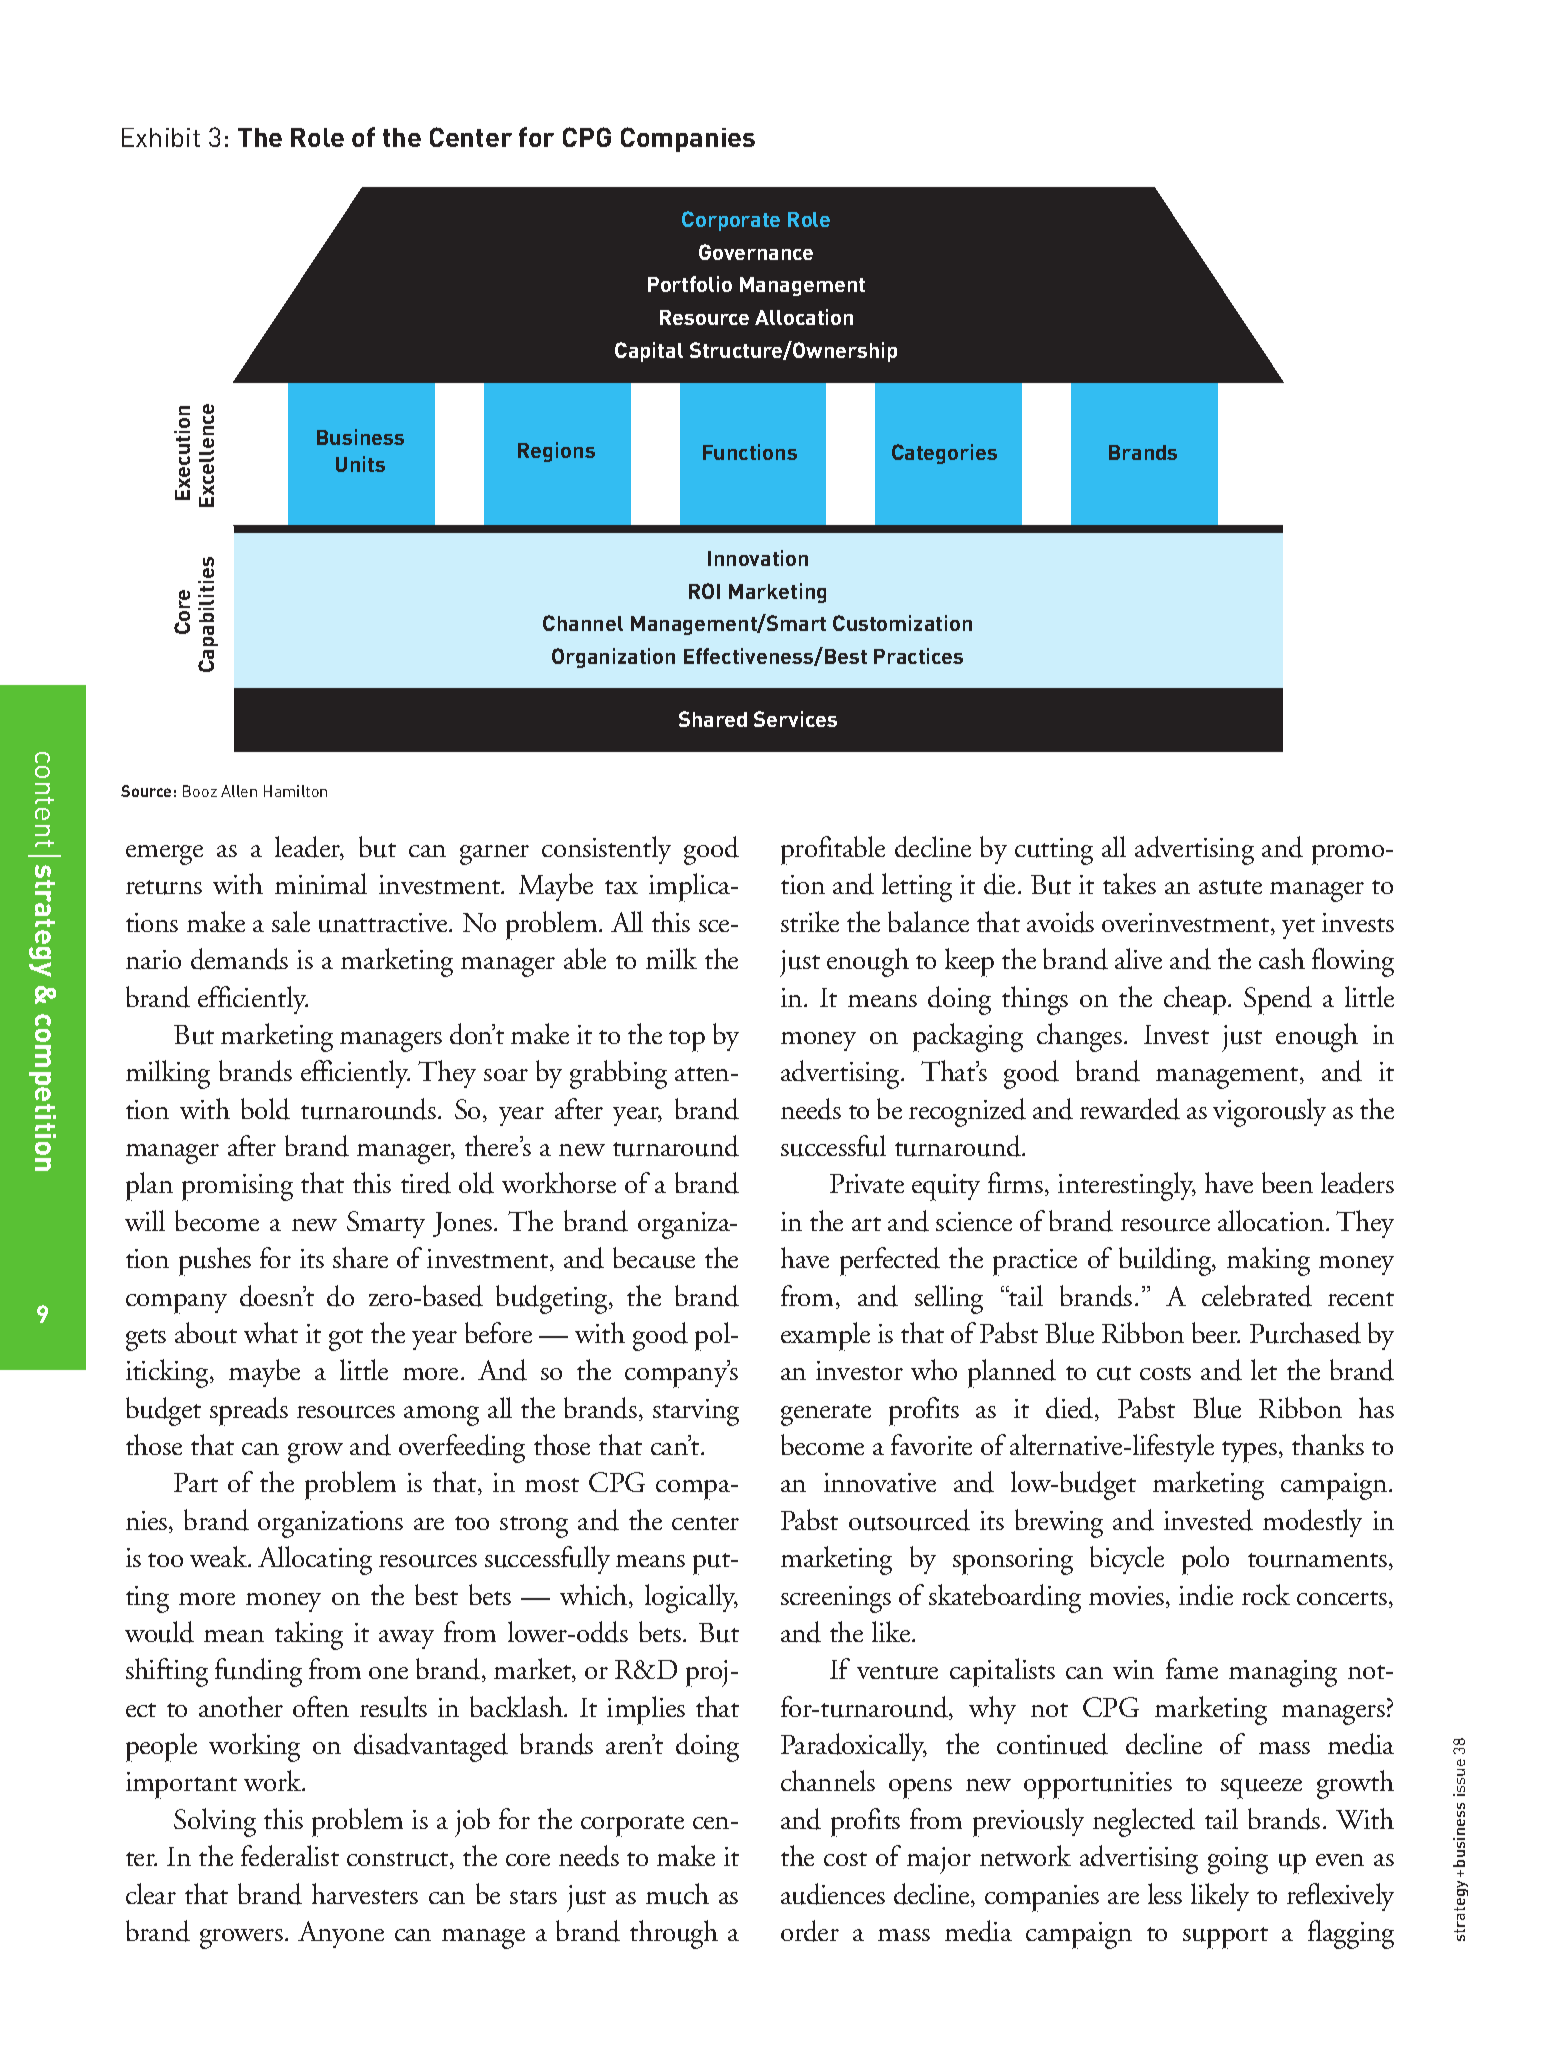  What do you see at coordinates (161, 137) in the screenshot?
I see `Exhibit` at bounding box center [161, 137].
